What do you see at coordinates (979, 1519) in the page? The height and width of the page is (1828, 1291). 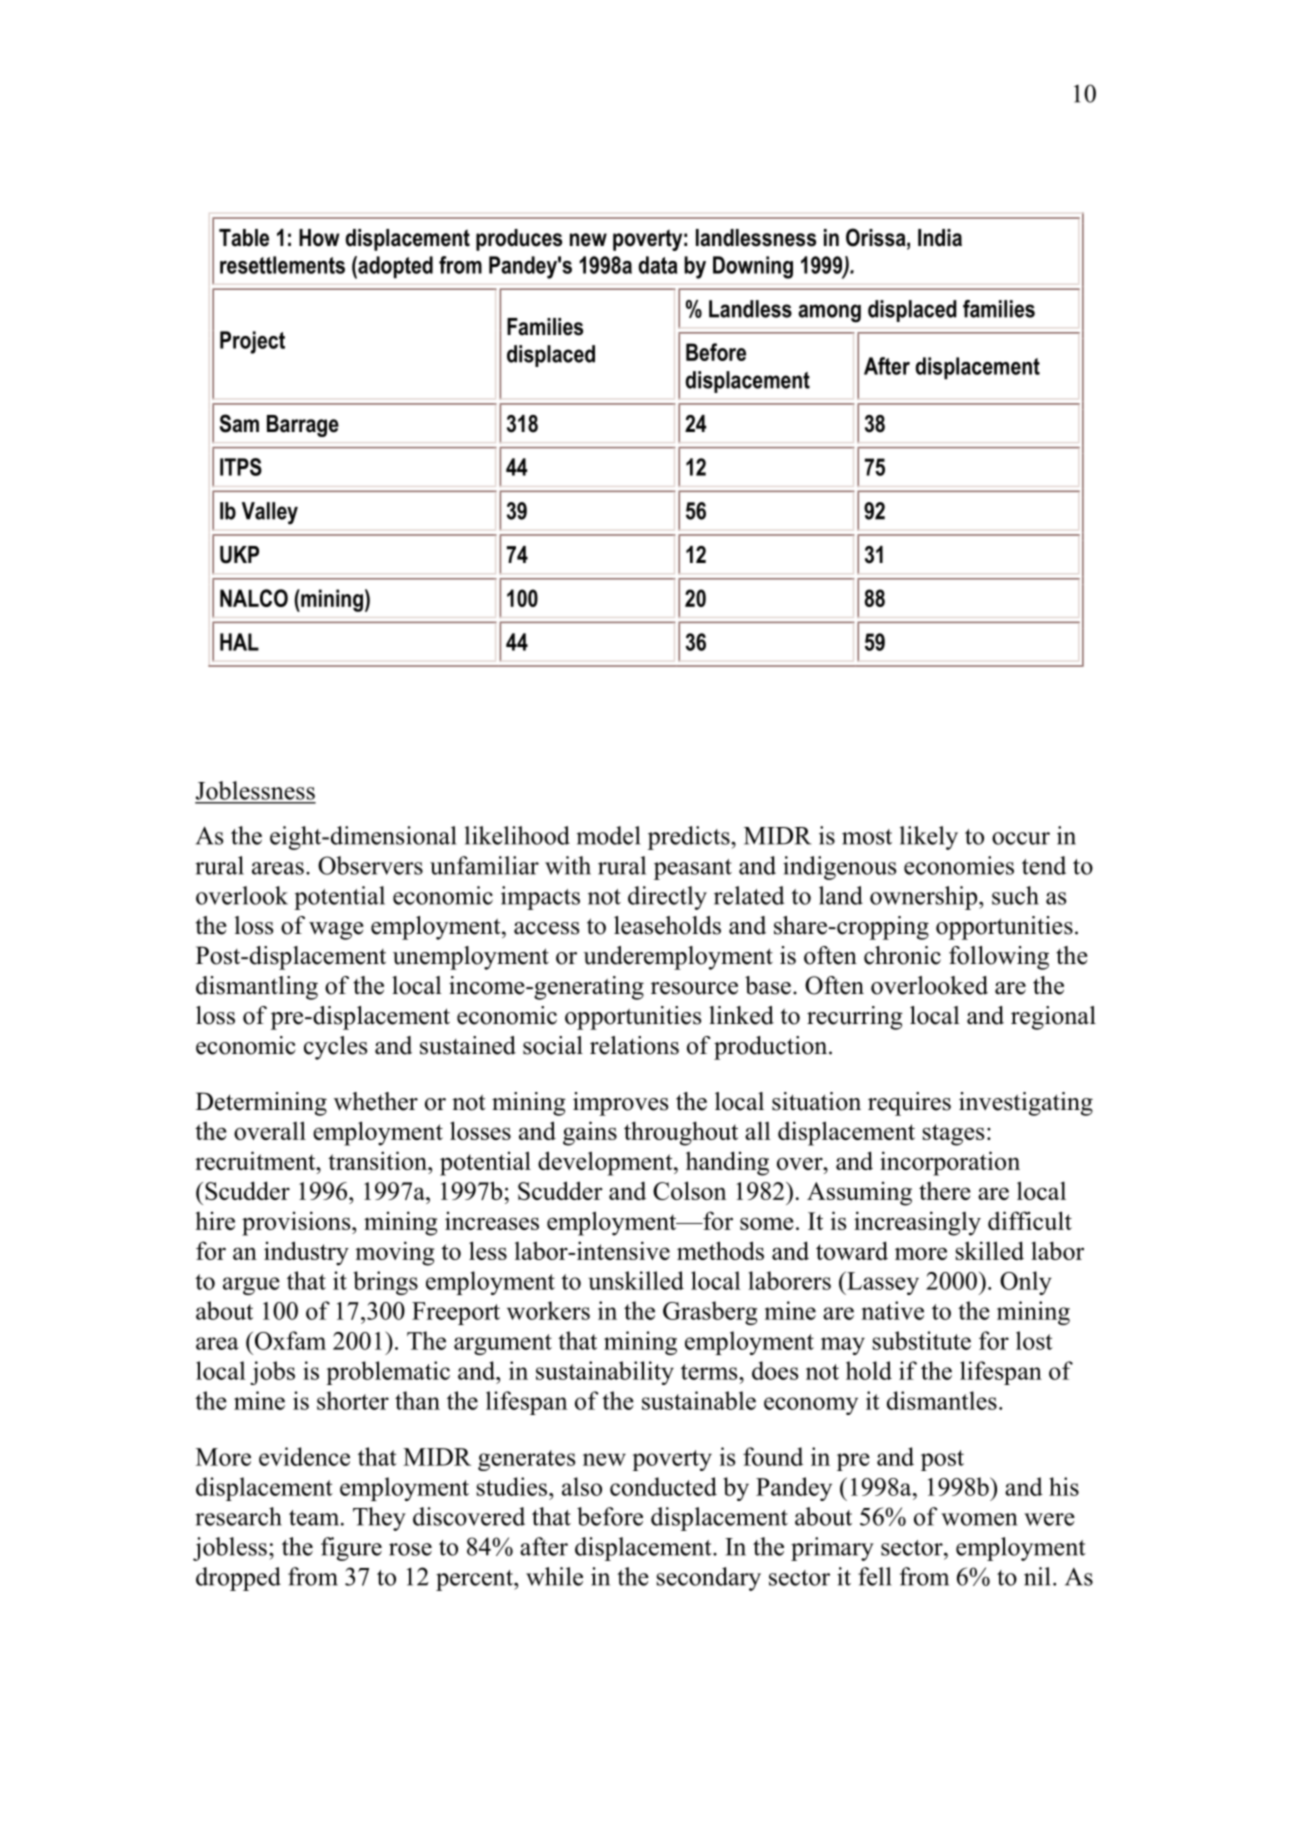 I see `women` at bounding box center [979, 1519].
